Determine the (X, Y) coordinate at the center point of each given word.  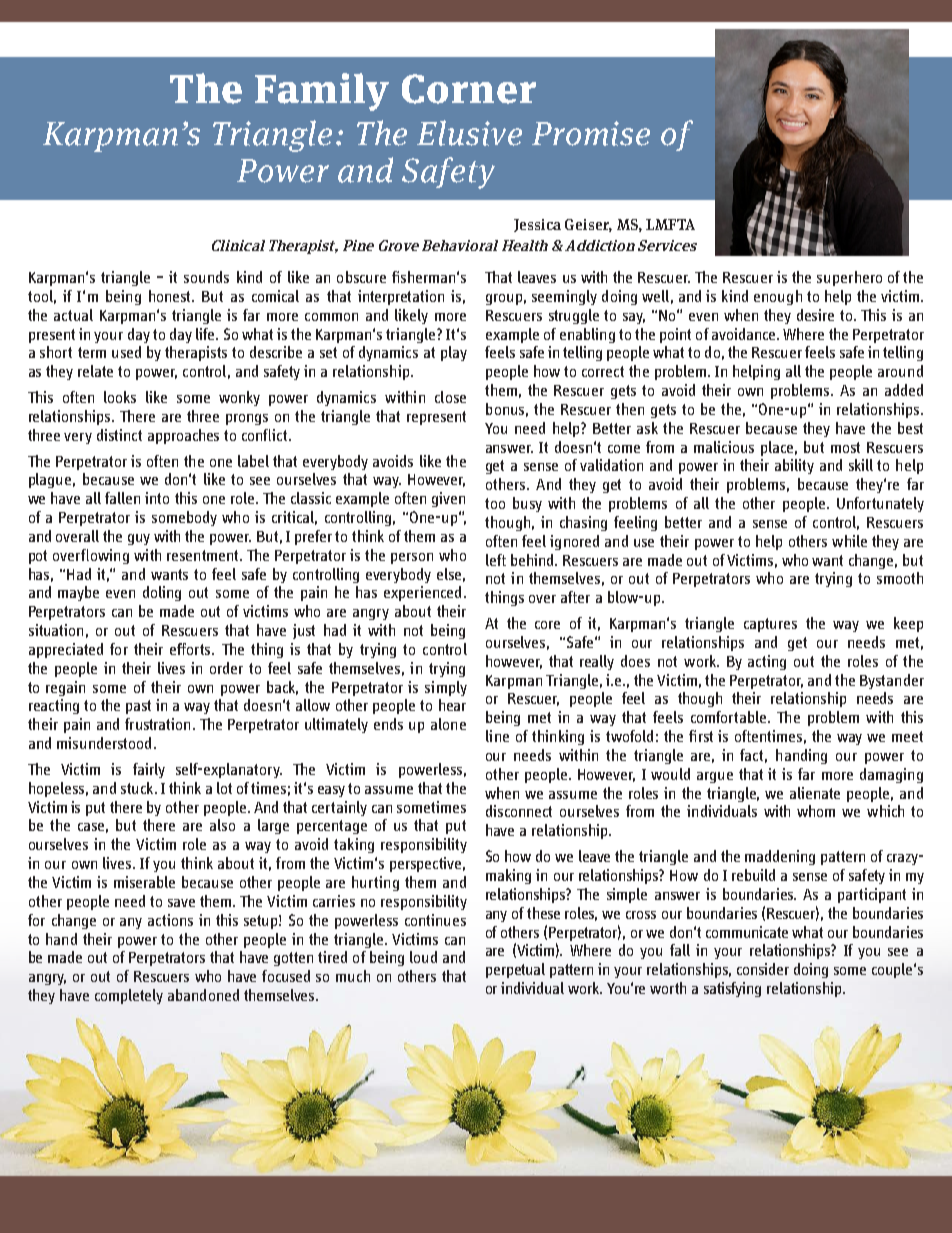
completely (129, 996)
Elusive (469, 133)
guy (139, 539)
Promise (591, 133)
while (849, 541)
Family (322, 92)
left (496, 560)
